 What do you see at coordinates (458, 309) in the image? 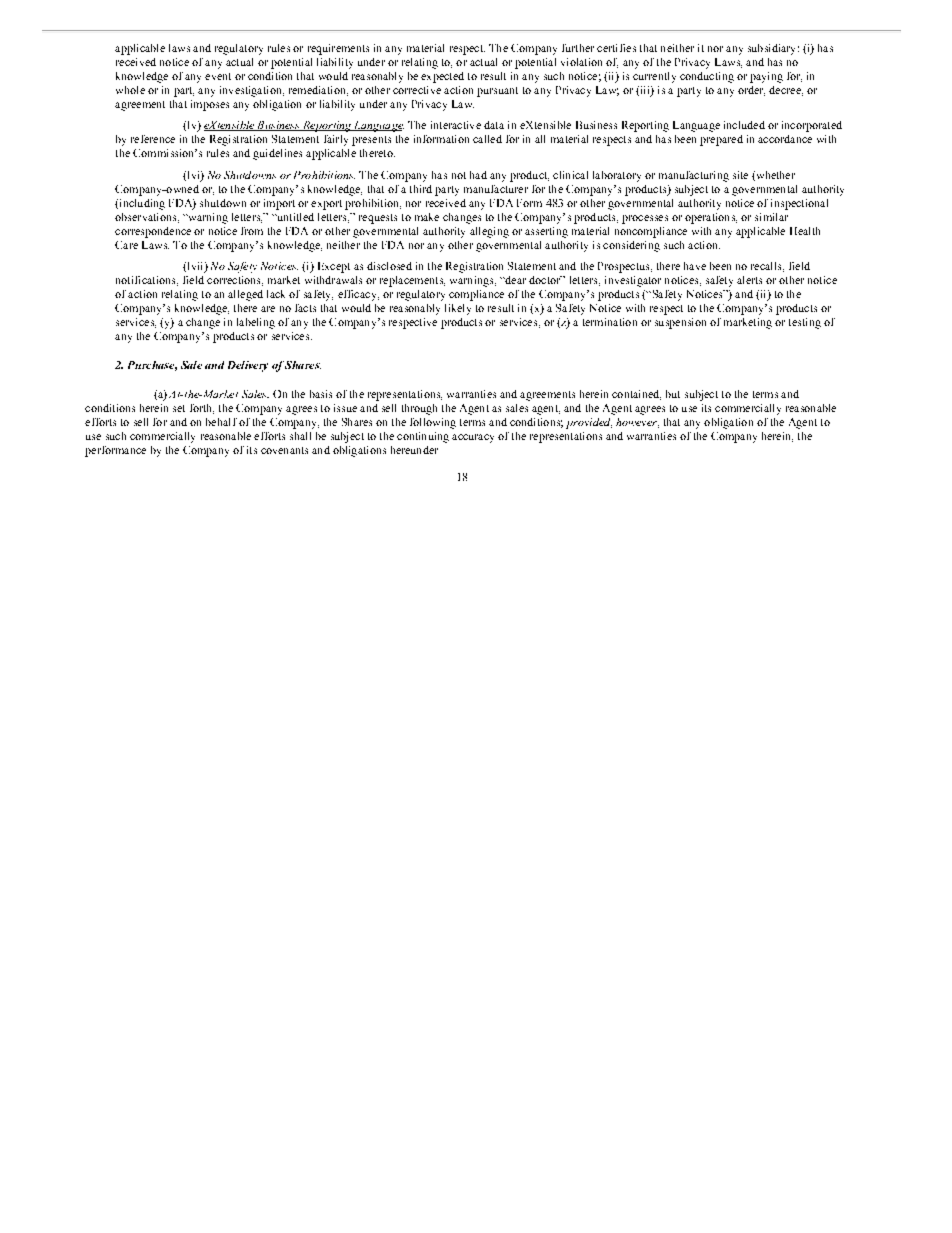
I see `likely` at bounding box center [458, 309].
